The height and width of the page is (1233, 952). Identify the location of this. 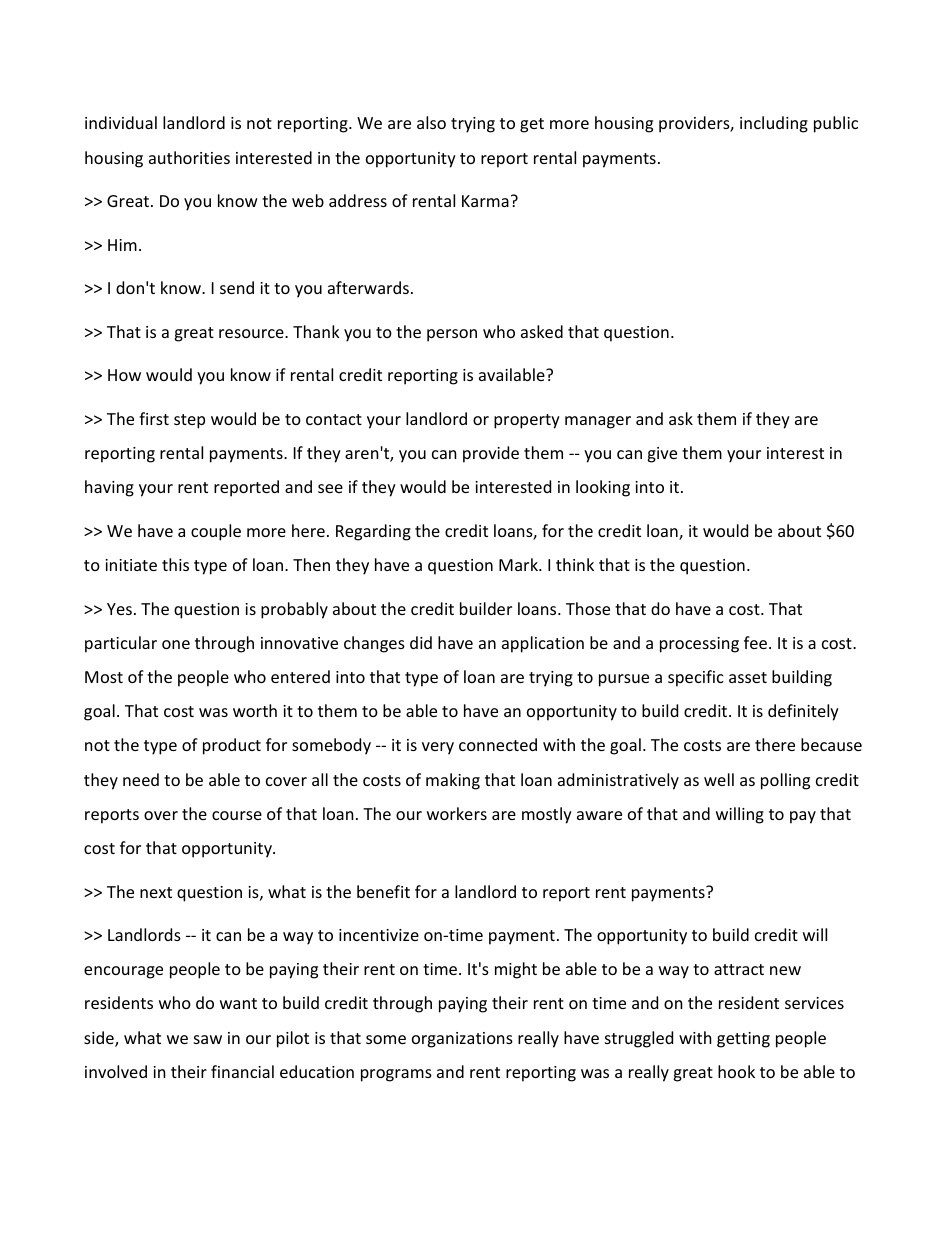
(175, 564).
